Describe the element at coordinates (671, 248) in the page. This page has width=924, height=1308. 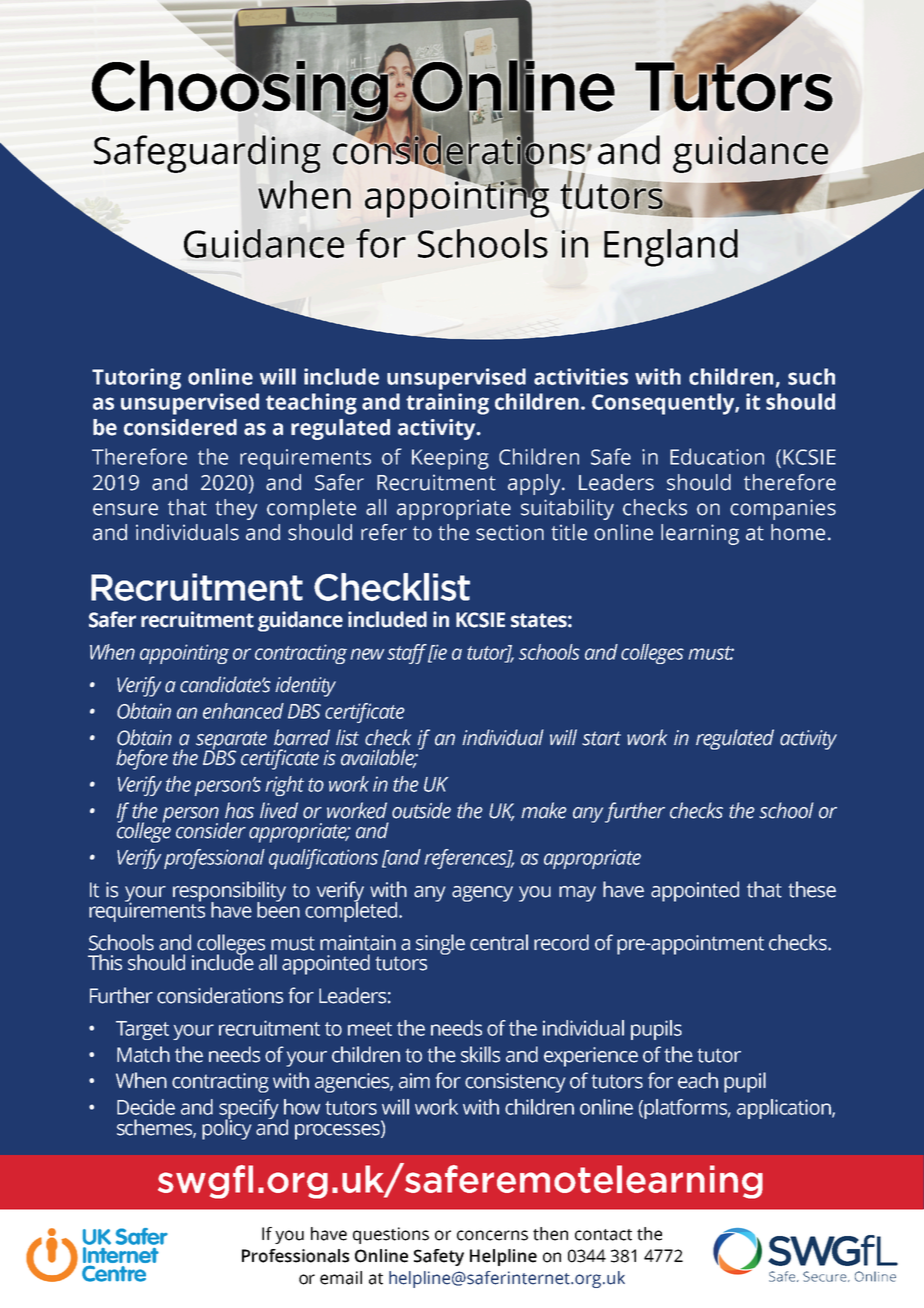
I see `England` at that location.
